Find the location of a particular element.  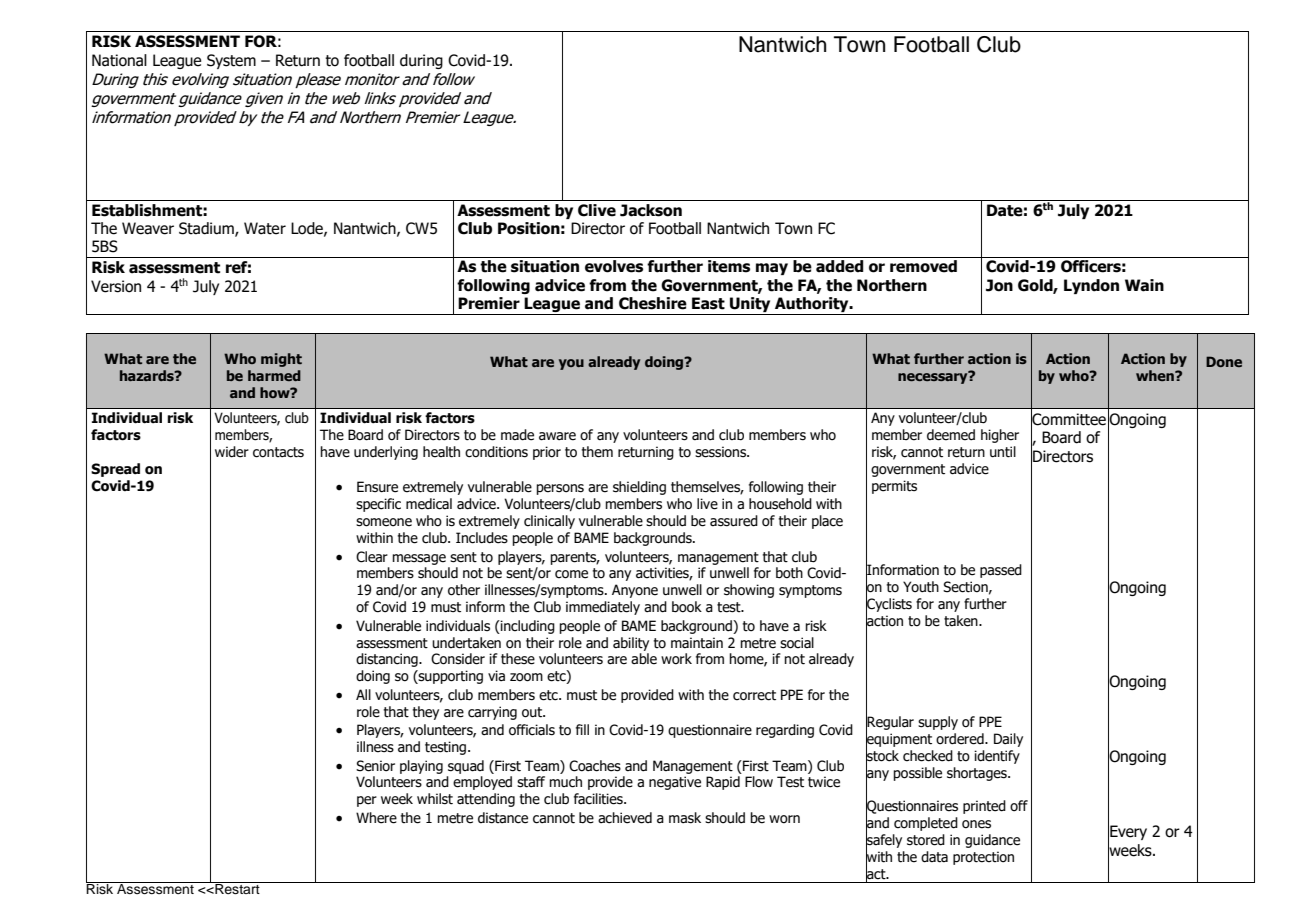

until is located at coordinates (1003, 452).
